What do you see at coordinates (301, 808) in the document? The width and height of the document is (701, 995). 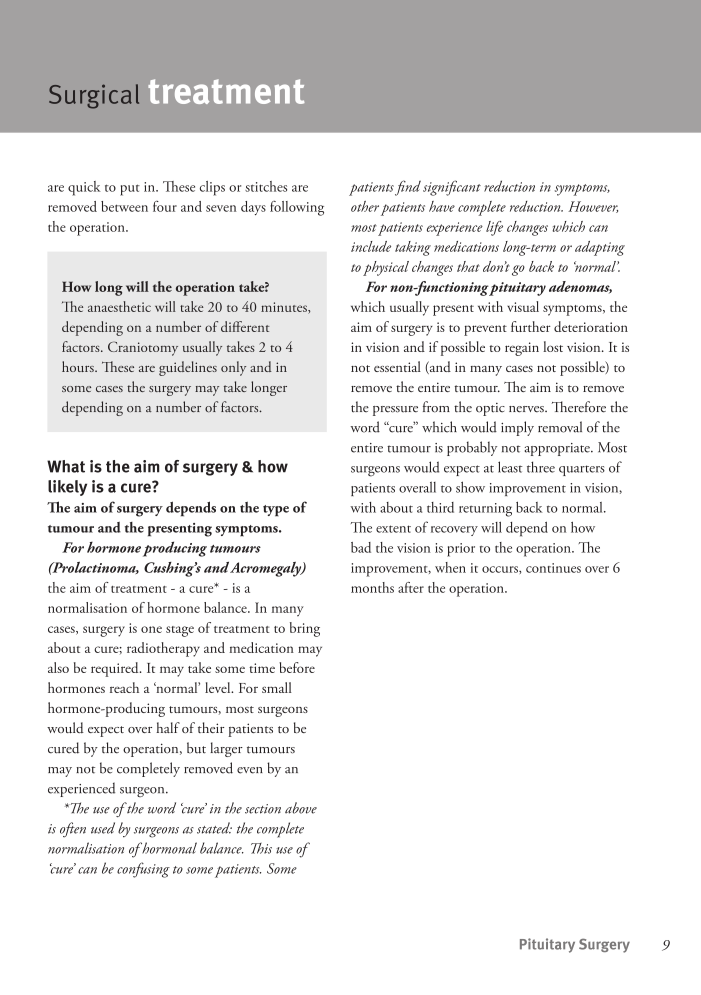 I see `above` at bounding box center [301, 808].
